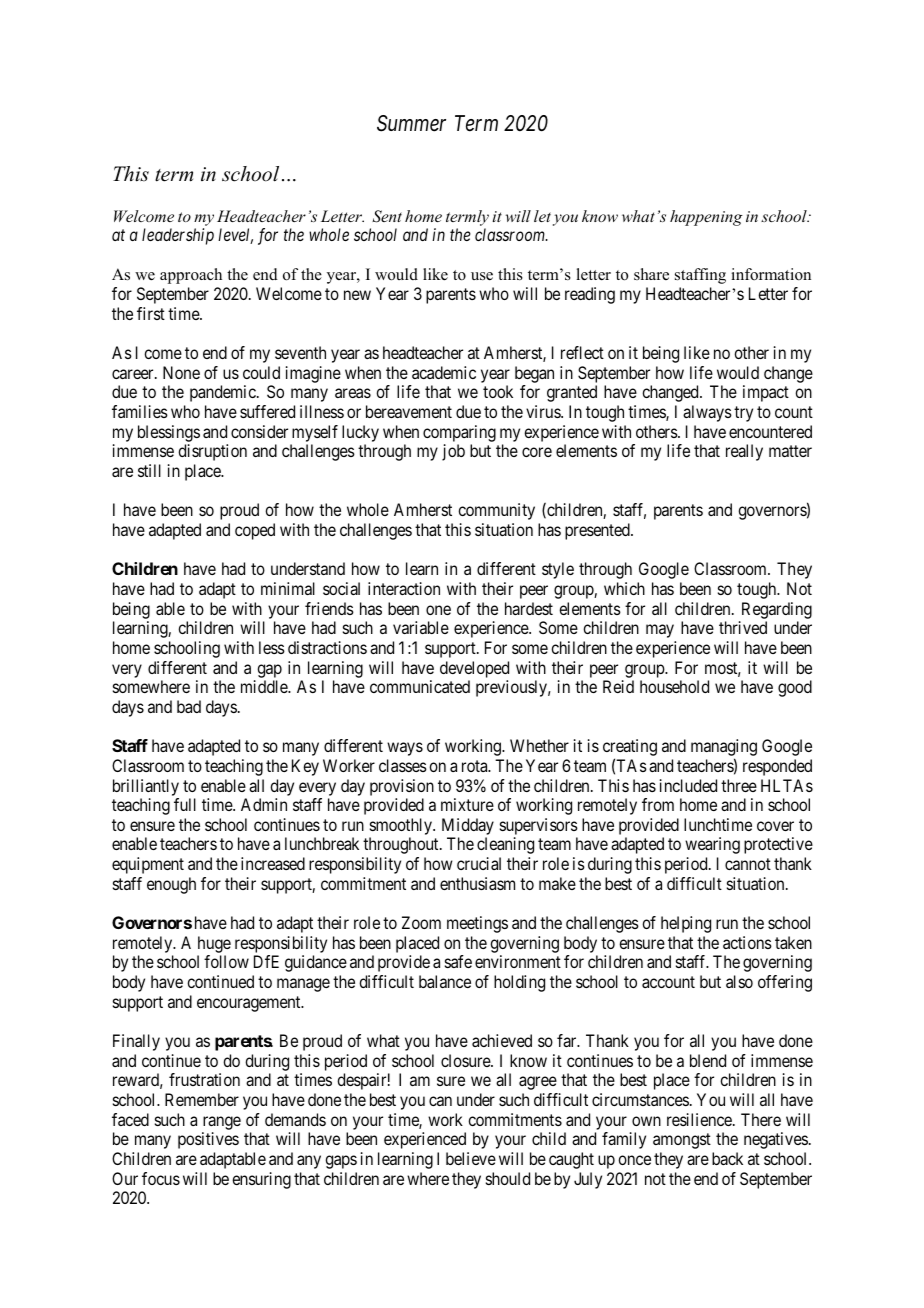 Image resolution: width=924 pixels, height=1308 pixels. Describe the element at coordinates (178, 236) in the screenshot. I see `leadership` at that location.
